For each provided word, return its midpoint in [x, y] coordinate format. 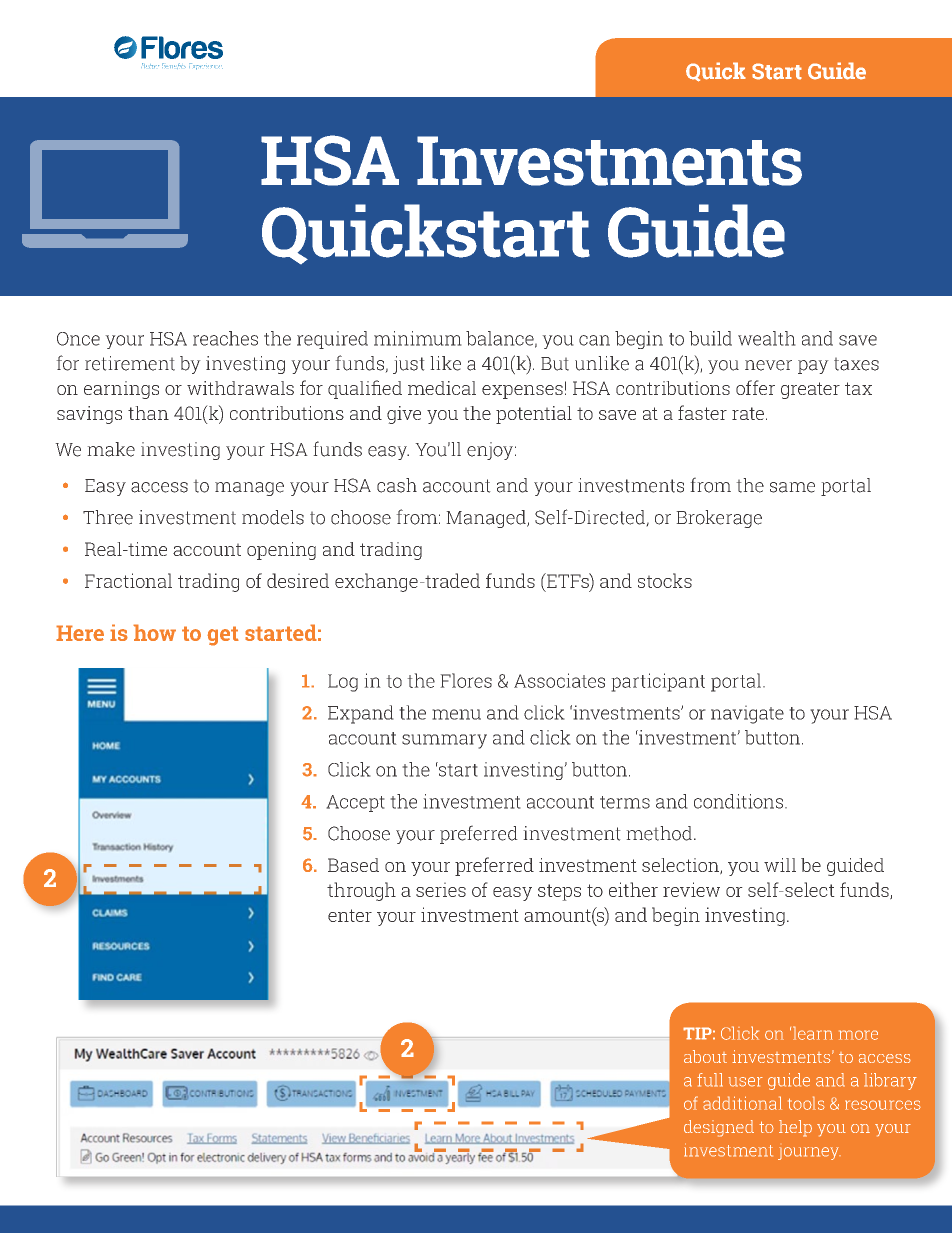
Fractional [128, 580]
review [691, 889]
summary [444, 741]
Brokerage [719, 519]
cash [397, 485]
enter [350, 915]
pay [813, 367]
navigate [747, 714]
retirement [130, 363]
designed [719, 1128]
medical [442, 388]
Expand [361, 714]
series [441, 889]
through [361, 891]
